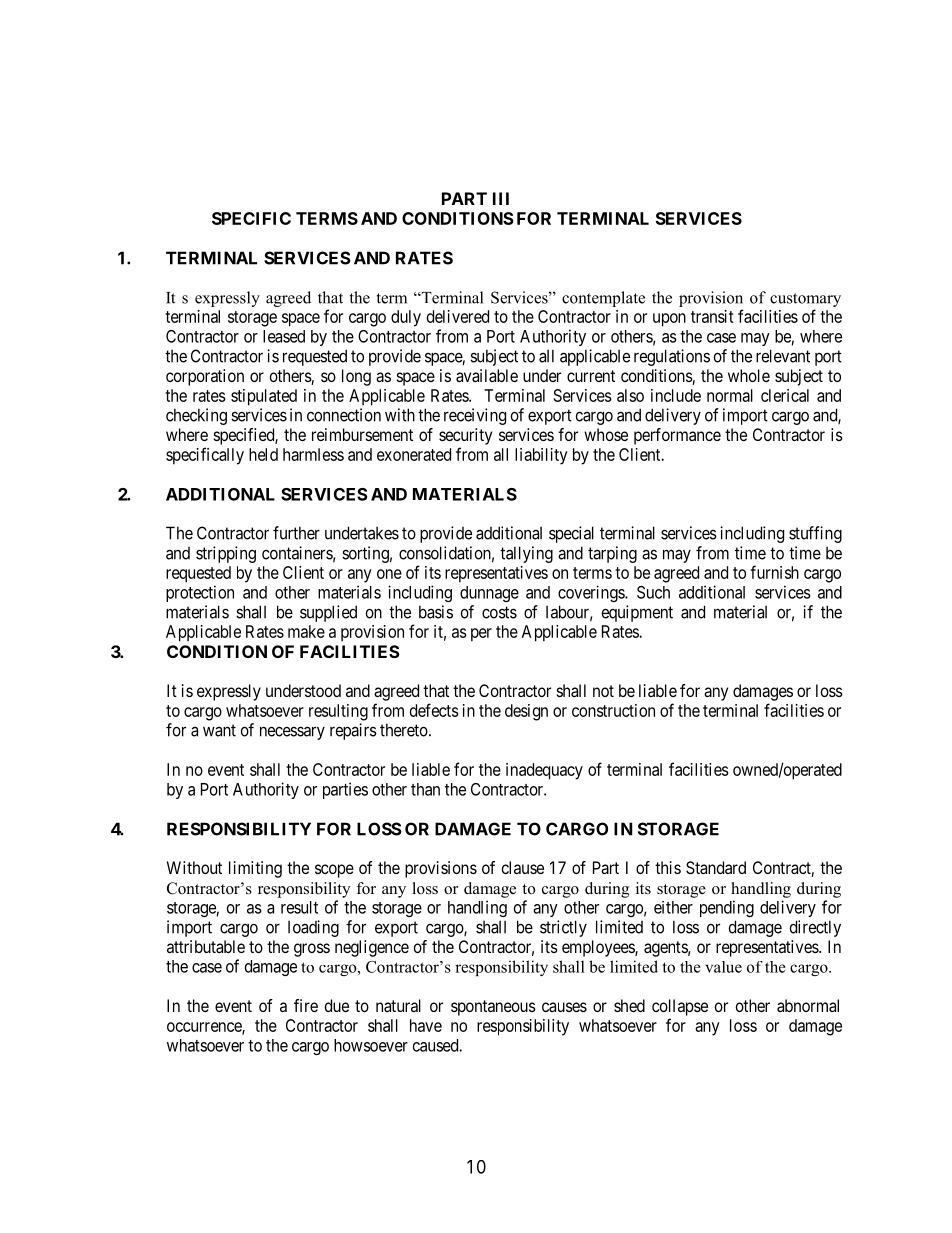 The width and height of the document is (952, 1233). I want to click on liability, so click(541, 456).
